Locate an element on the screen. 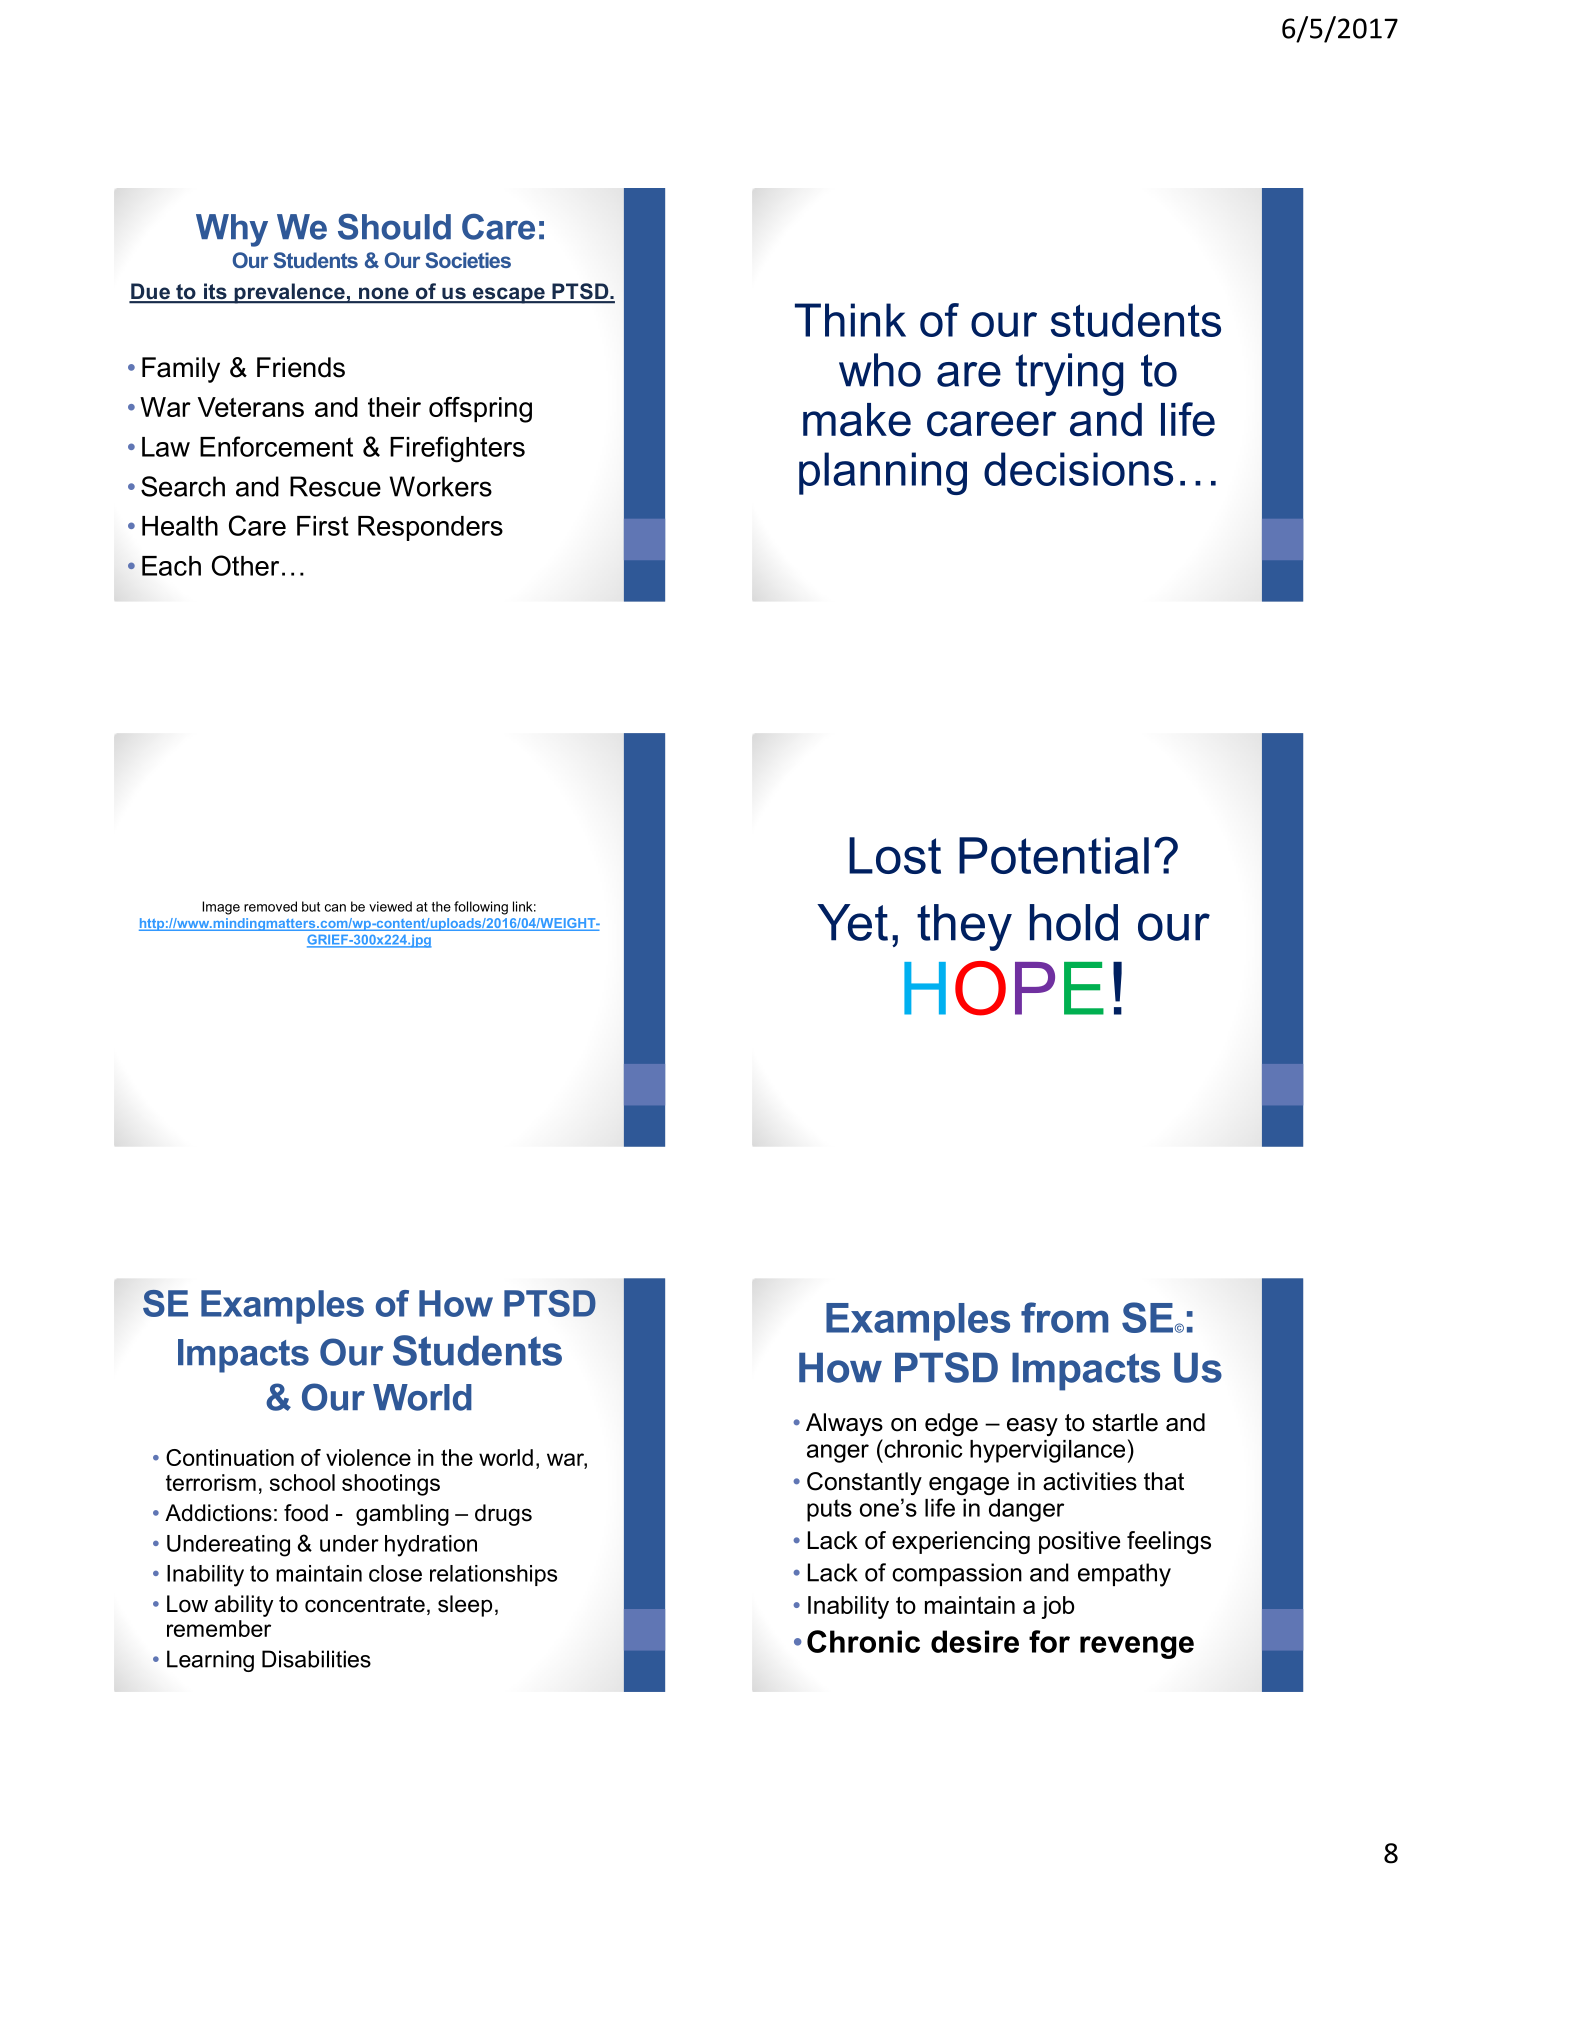 This screenshot has width=1572, height=2034. escape is located at coordinates (508, 295).
